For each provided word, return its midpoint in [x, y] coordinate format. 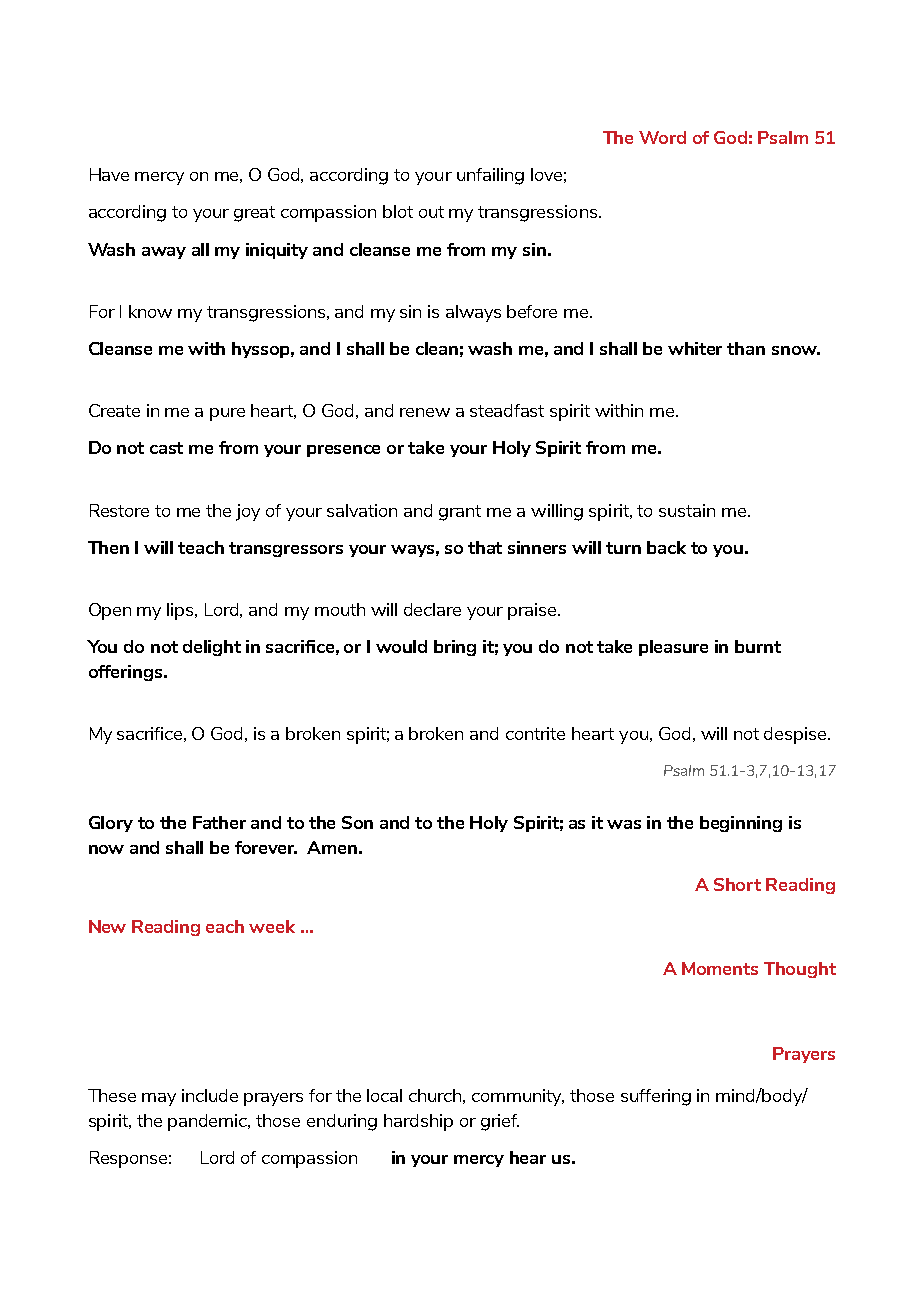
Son [357, 822]
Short [737, 884]
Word [662, 137]
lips [181, 611]
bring [455, 648]
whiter [695, 348]
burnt [758, 646]
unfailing [490, 176]
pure [227, 414]
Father [219, 822]
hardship [418, 1122]
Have [109, 174]
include [210, 1095]
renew [425, 412]
